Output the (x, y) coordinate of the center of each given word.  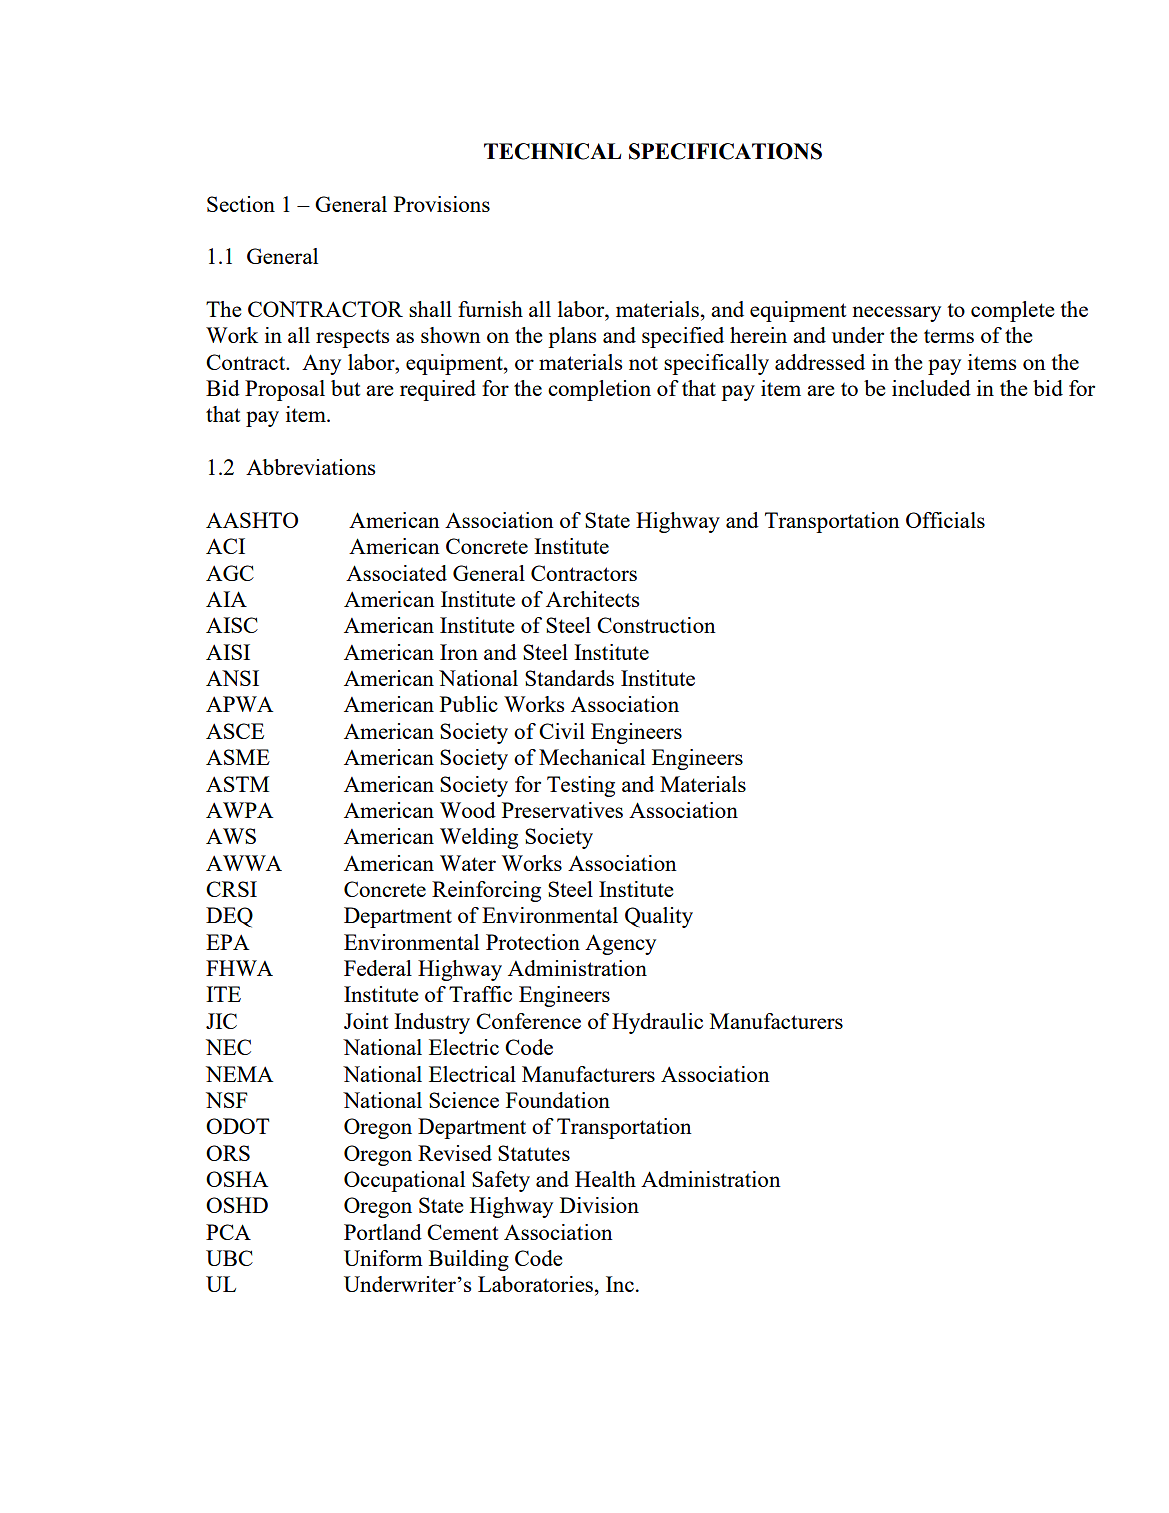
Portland (383, 1232)
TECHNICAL (552, 151)
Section (241, 204)
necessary (896, 314)
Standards (569, 678)
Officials (945, 520)
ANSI (232, 678)
